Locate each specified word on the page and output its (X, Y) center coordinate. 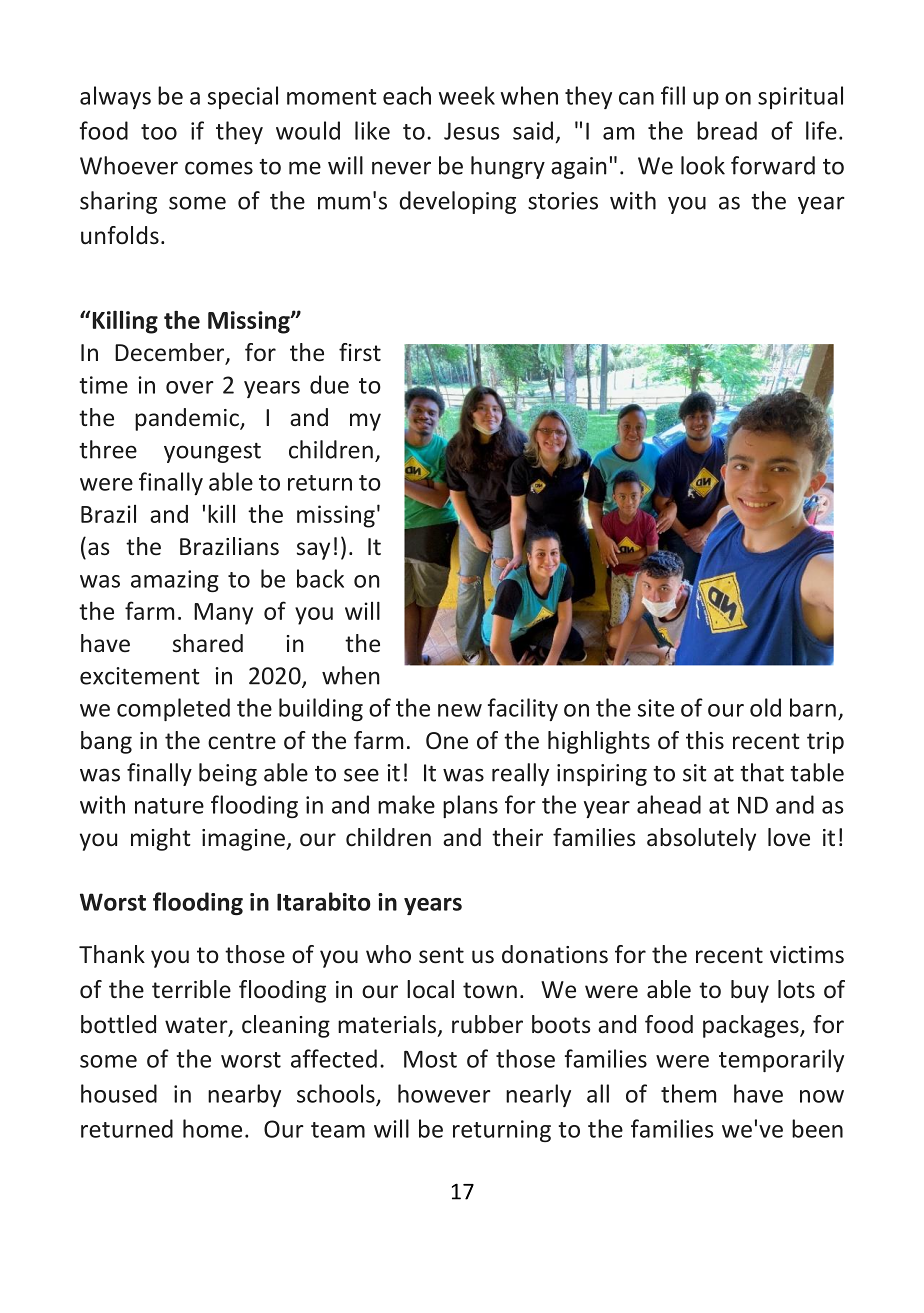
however (444, 1093)
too (159, 132)
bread (727, 130)
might (161, 839)
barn (813, 707)
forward (773, 165)
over (190, 387)
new (460, 710)
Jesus (471, 131)
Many (223, 614)
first (360, 352)
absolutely (701, 839)
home (212, 1128)
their (517, 837)
